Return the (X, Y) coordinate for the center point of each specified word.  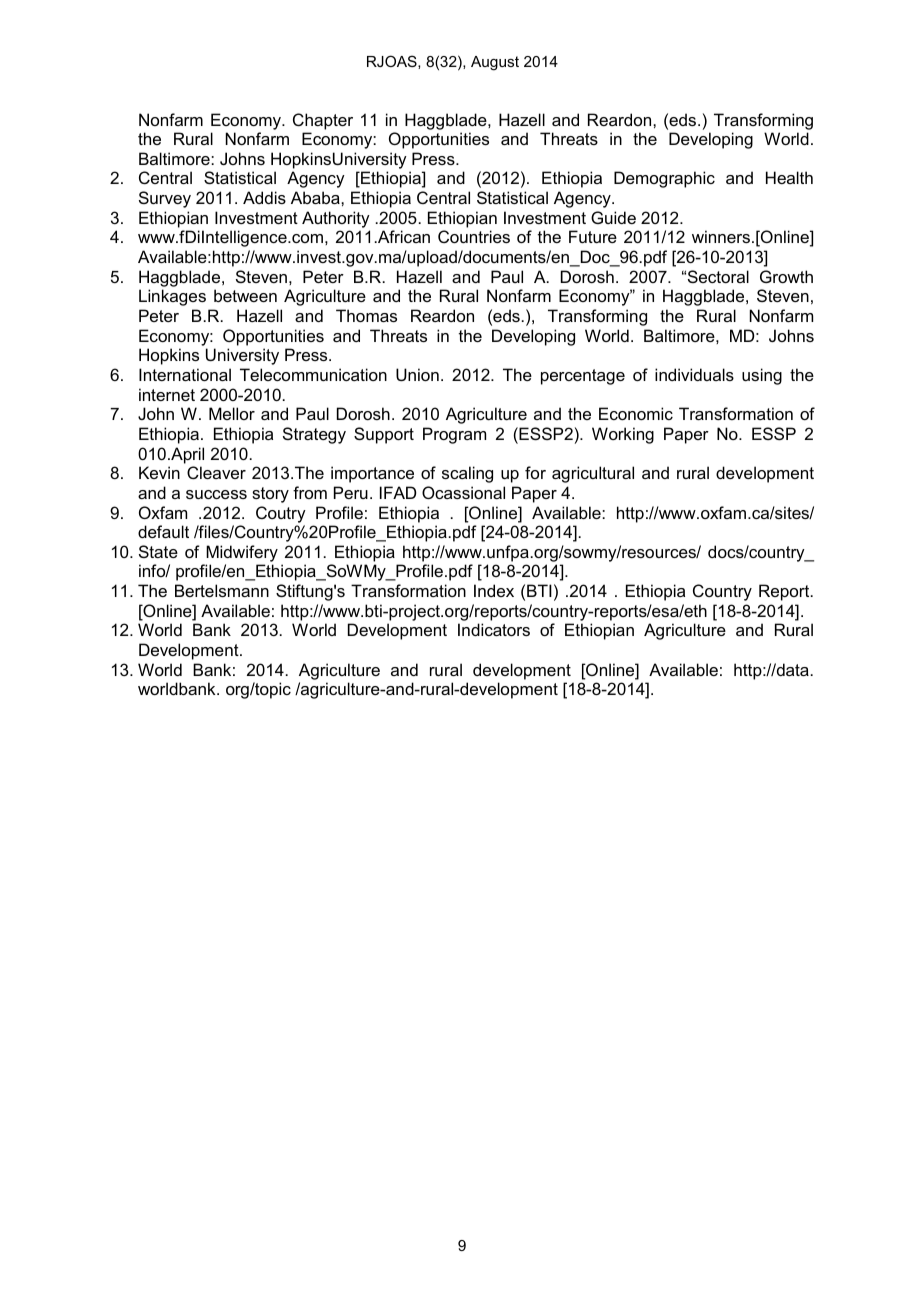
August (495, 63)
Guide (613, 217)
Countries (474, 236)
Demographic (664, 179)
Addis (264, 197)
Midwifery (242, 553)
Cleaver (216, 472)
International (185, 374)
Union (417, 374)
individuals (694, 374)
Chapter (323, 121)
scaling (467, 474)
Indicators (494, 629)
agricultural (593, 474)
